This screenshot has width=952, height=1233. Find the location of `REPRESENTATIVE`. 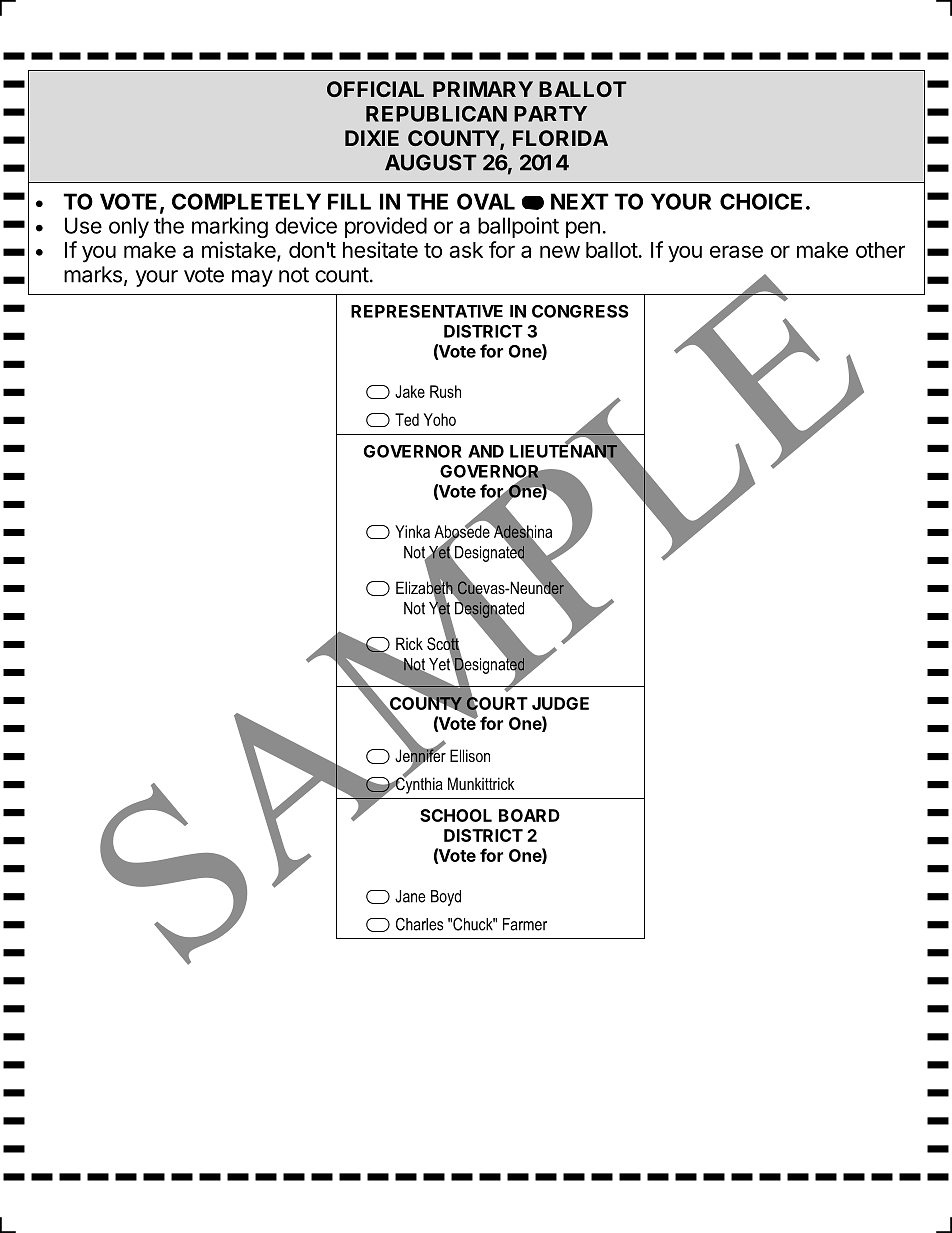

REPRESENTATIVE is located at coordinates (427, 311).
